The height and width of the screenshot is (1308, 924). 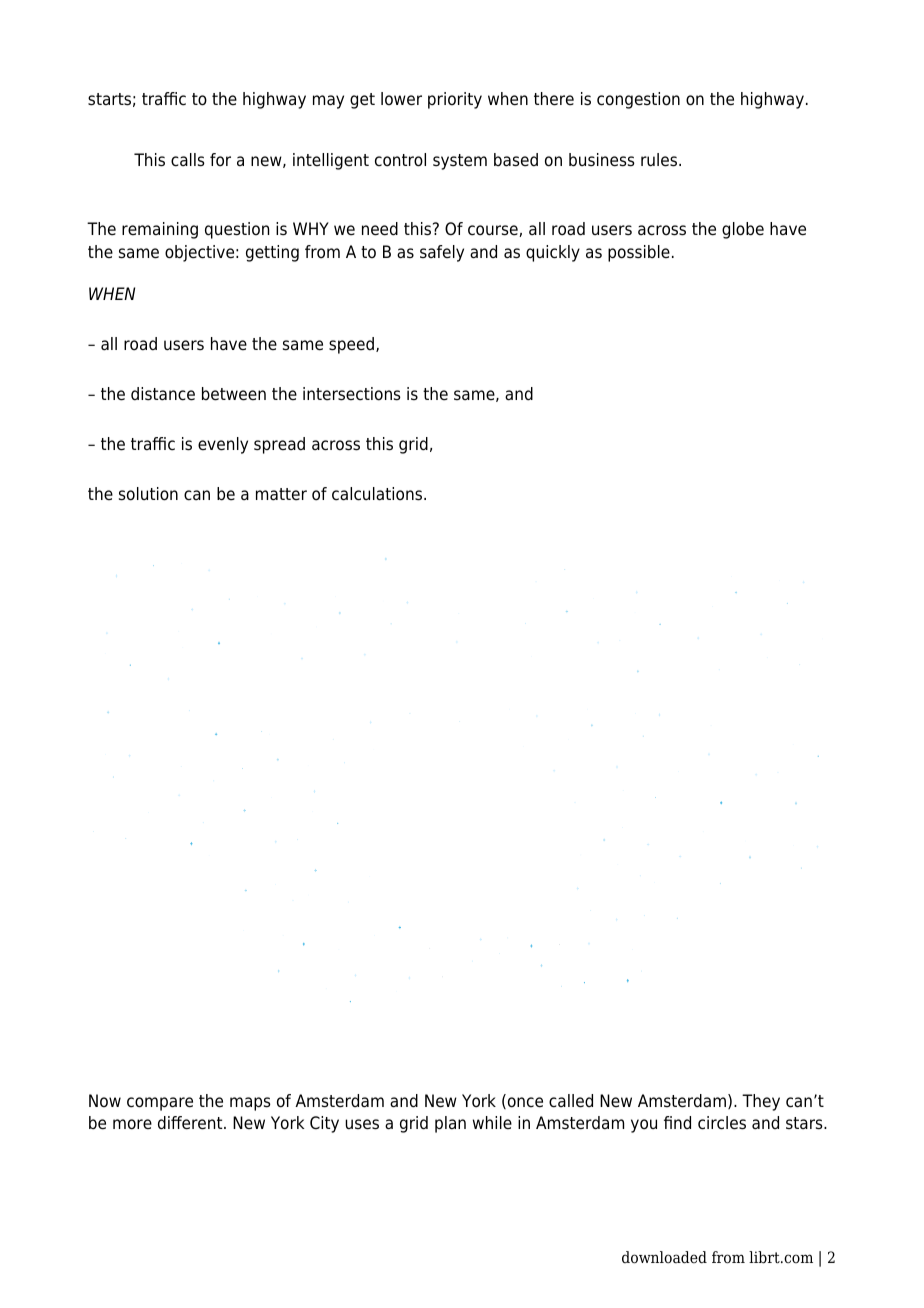 I want to click on compare, so click(x=160, y=1104).
